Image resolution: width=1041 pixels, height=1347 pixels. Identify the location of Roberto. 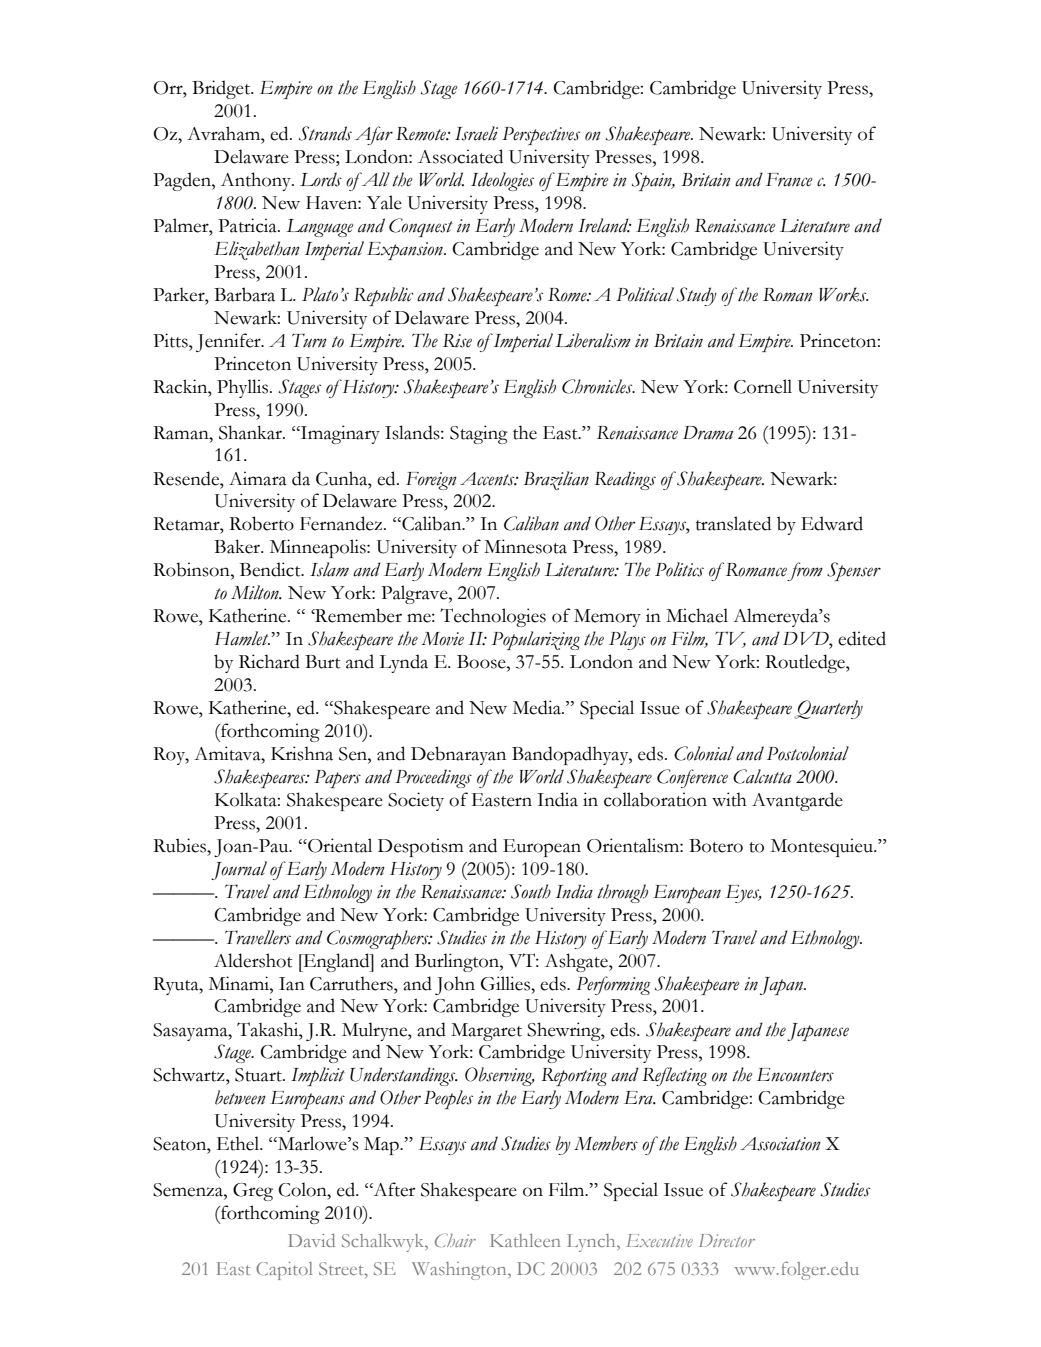
(261, 523).
